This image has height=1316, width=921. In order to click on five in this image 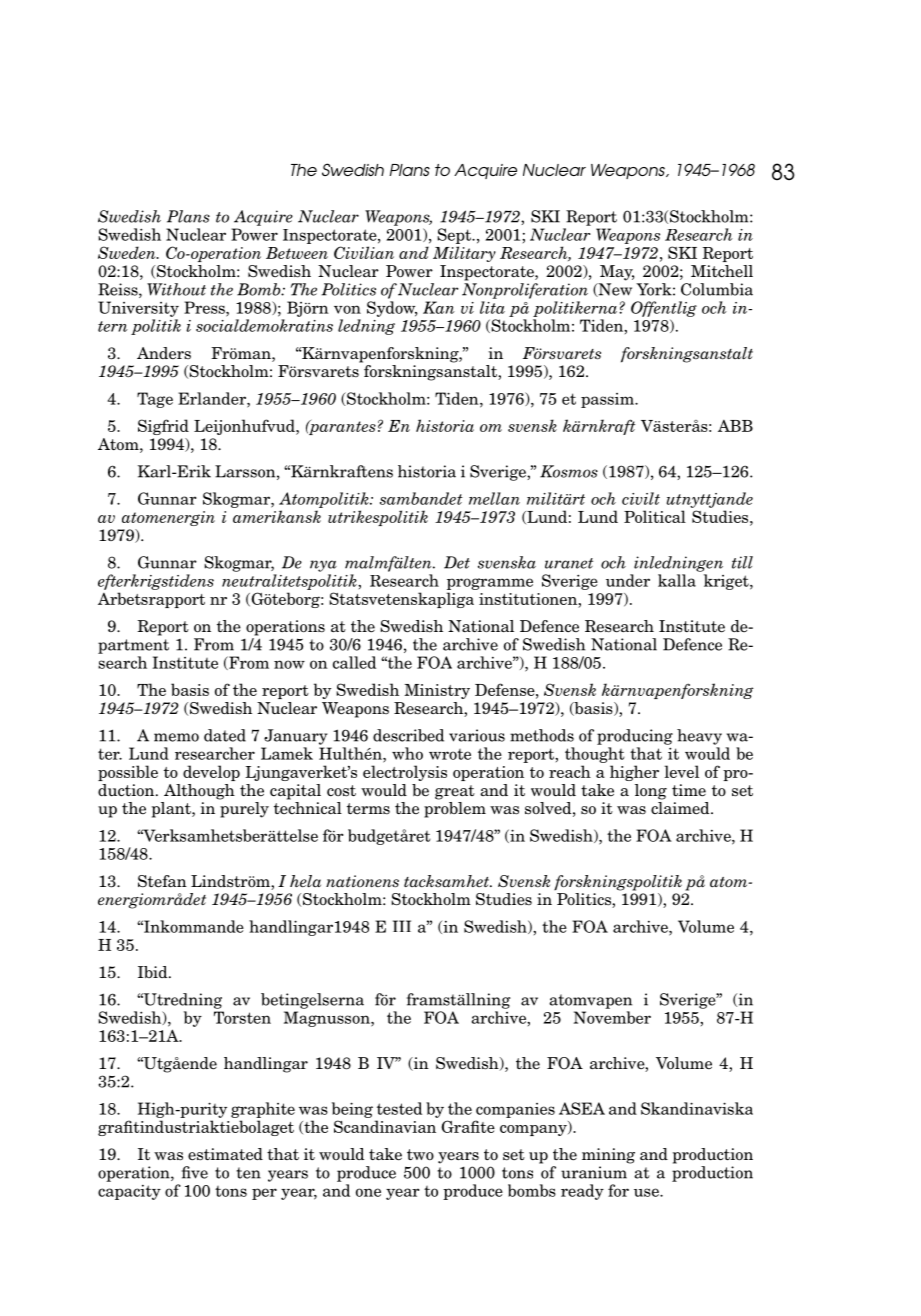, I will do `click(195, 1172)`.
